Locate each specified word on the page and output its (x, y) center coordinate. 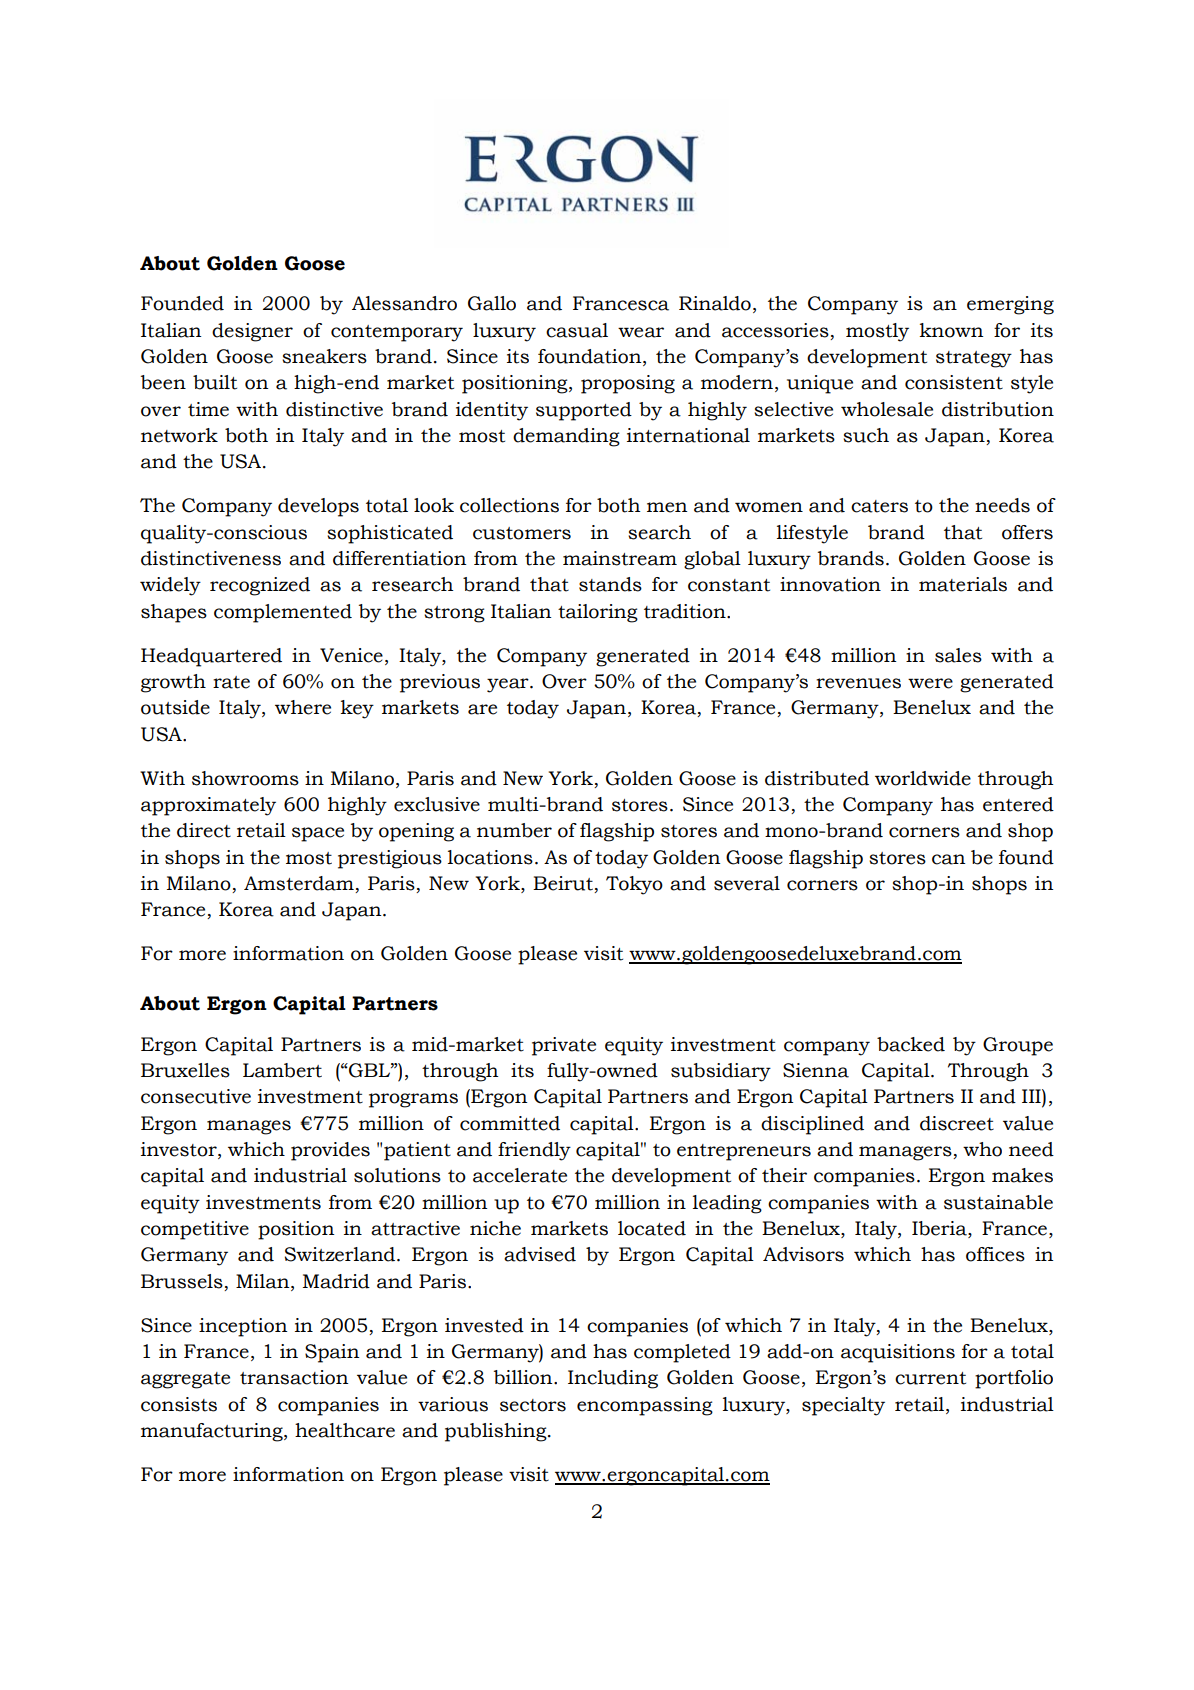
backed (911, 1044)
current (930, 1378)
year (509, 685)
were (930, 683)
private (564, 1046)
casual (577, 330)
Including (613, 1379)
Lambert (282, 1070)
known (951, 330)
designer (252, 332)
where (303, 707)
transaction (294, 1377)
